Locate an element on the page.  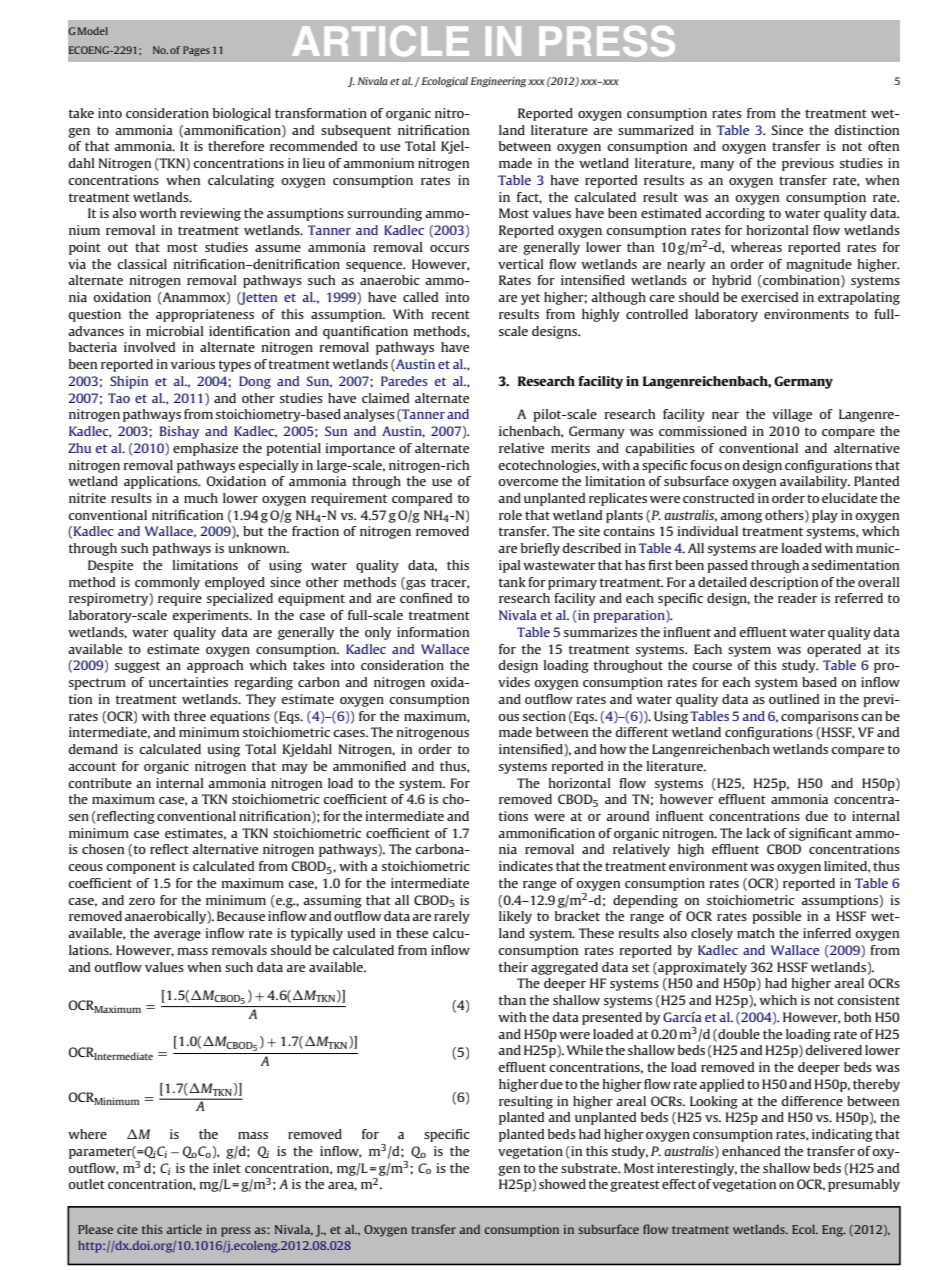
enhanced is located at coordinates (751, 1151).
